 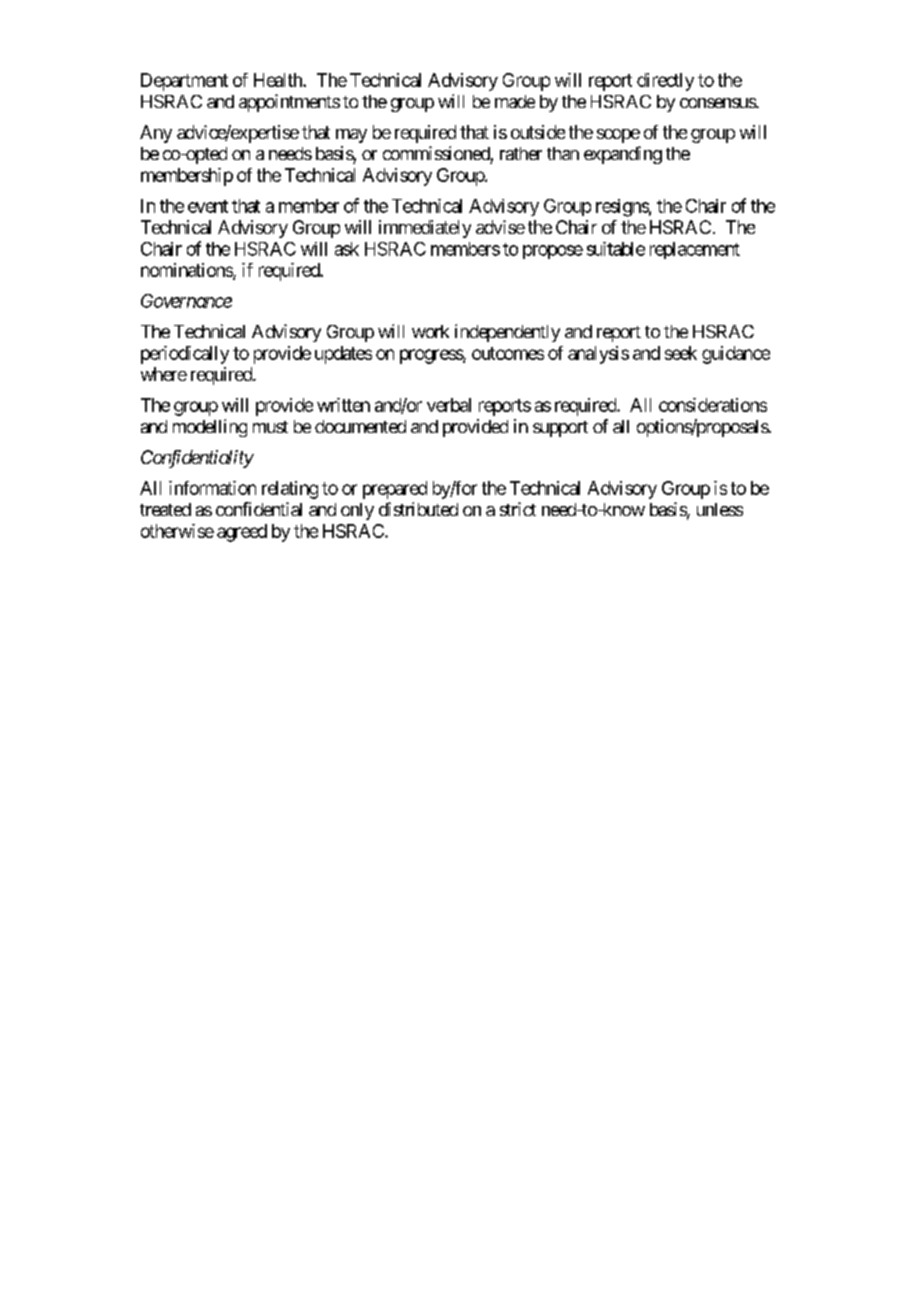 I want to click on directly, so click(x=665, y=82).
